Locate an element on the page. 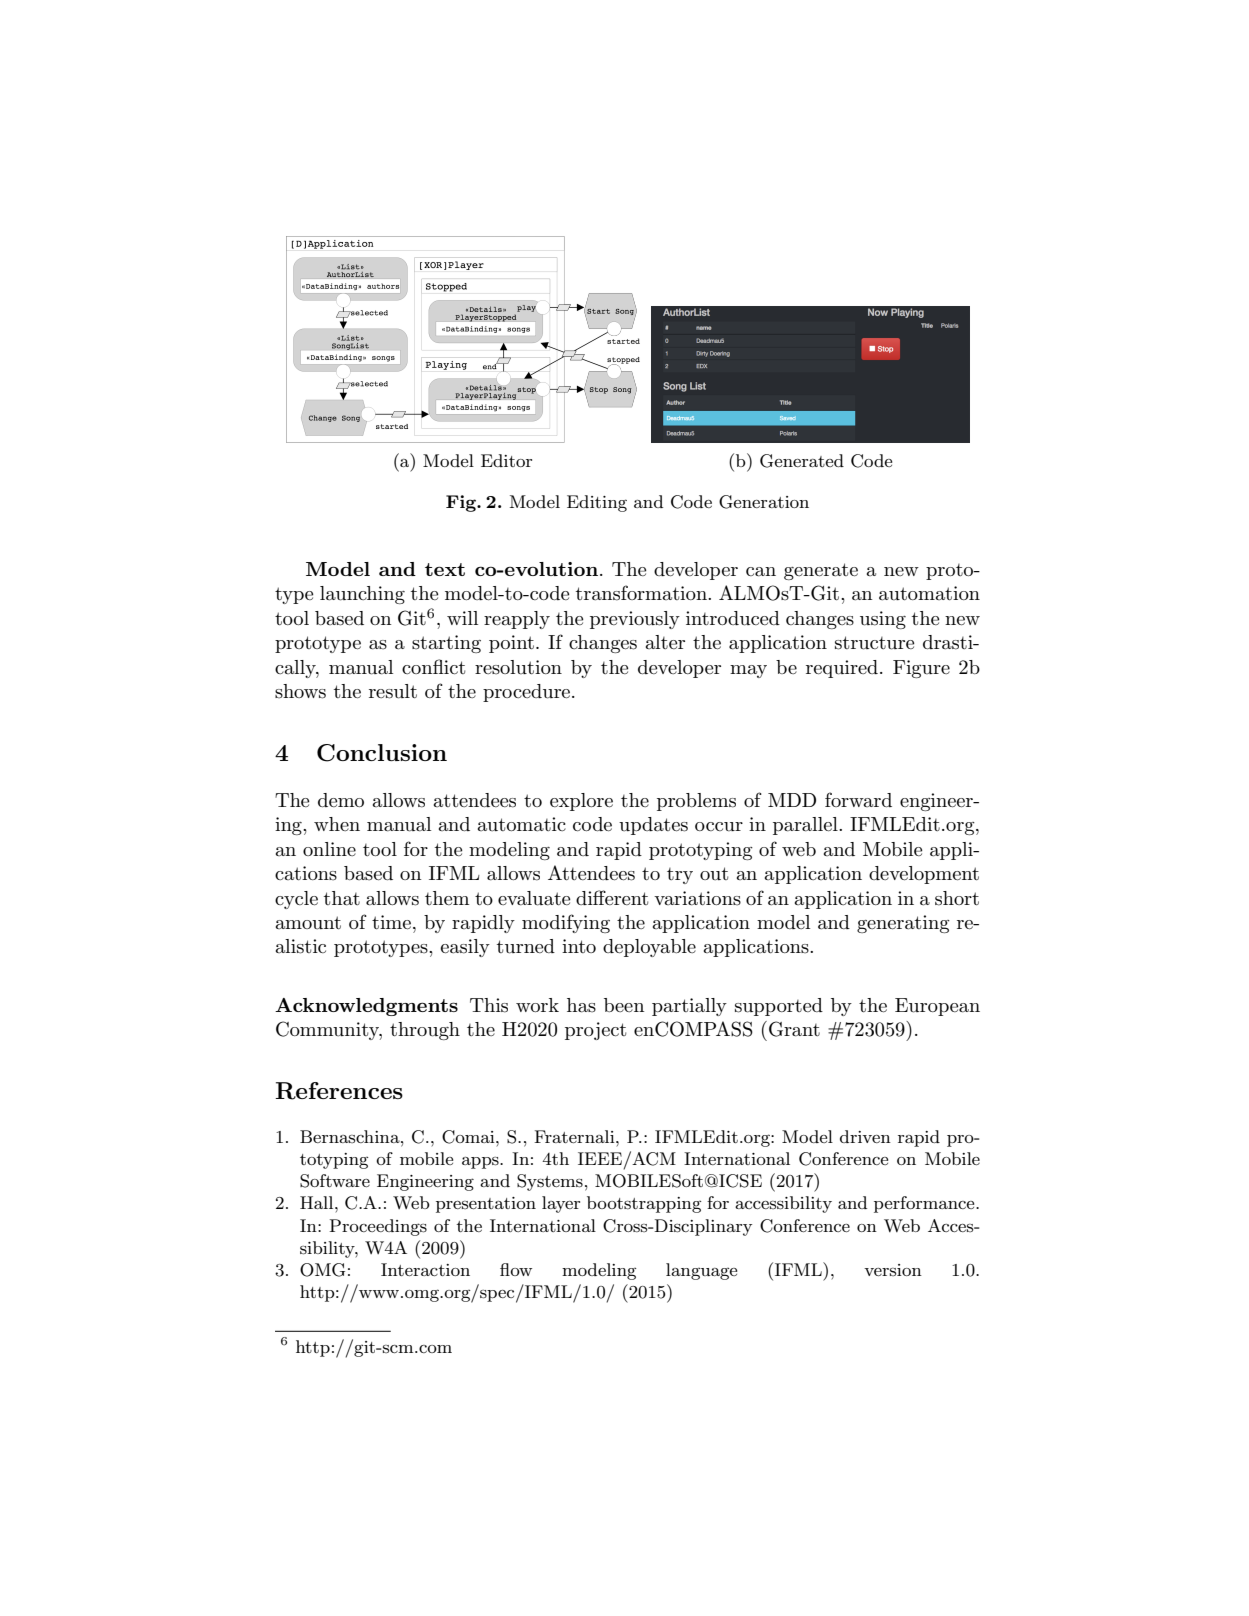  Grant is located at coordinates (794, 1029).
